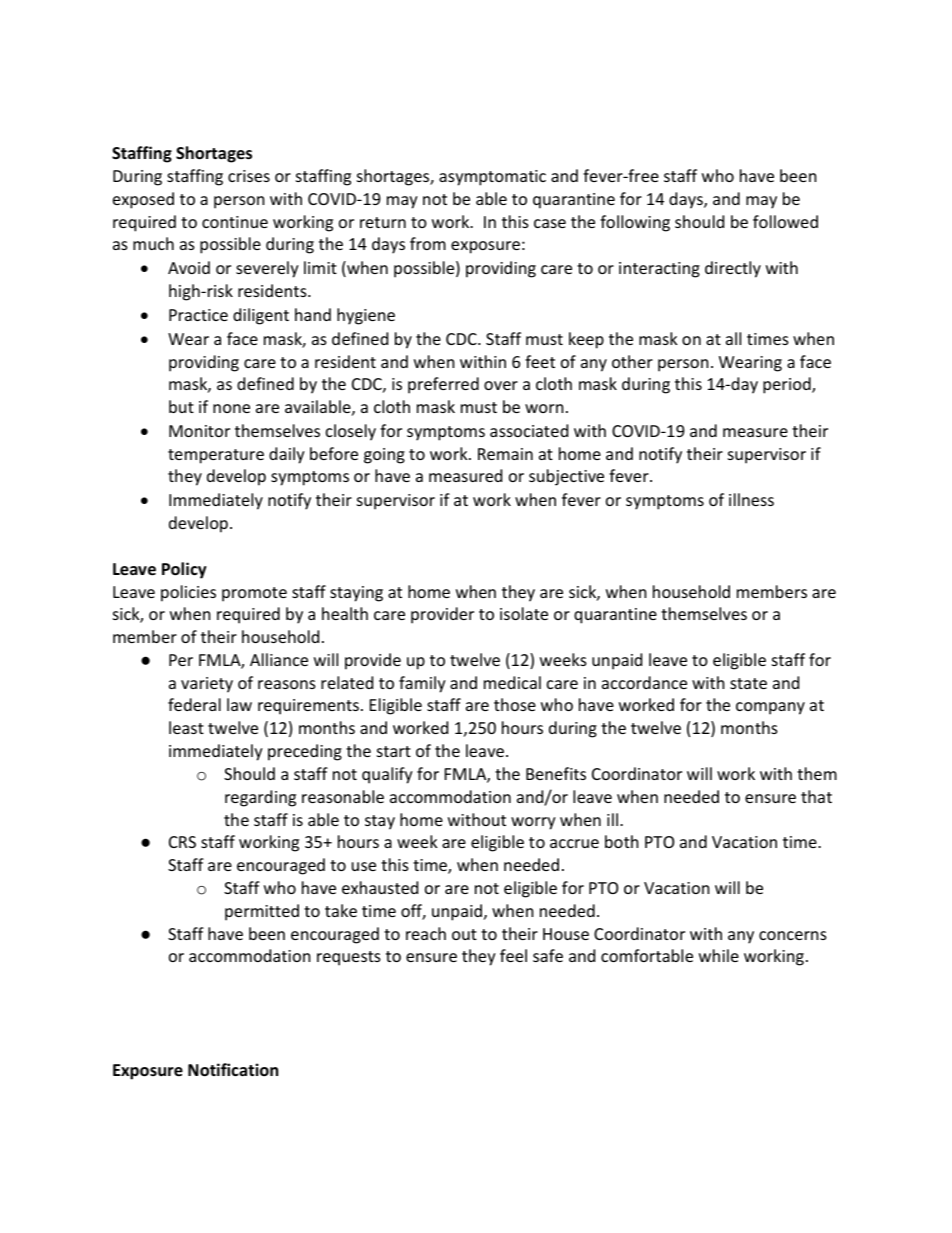  I want to click on Notification, so click(233, 1070).
